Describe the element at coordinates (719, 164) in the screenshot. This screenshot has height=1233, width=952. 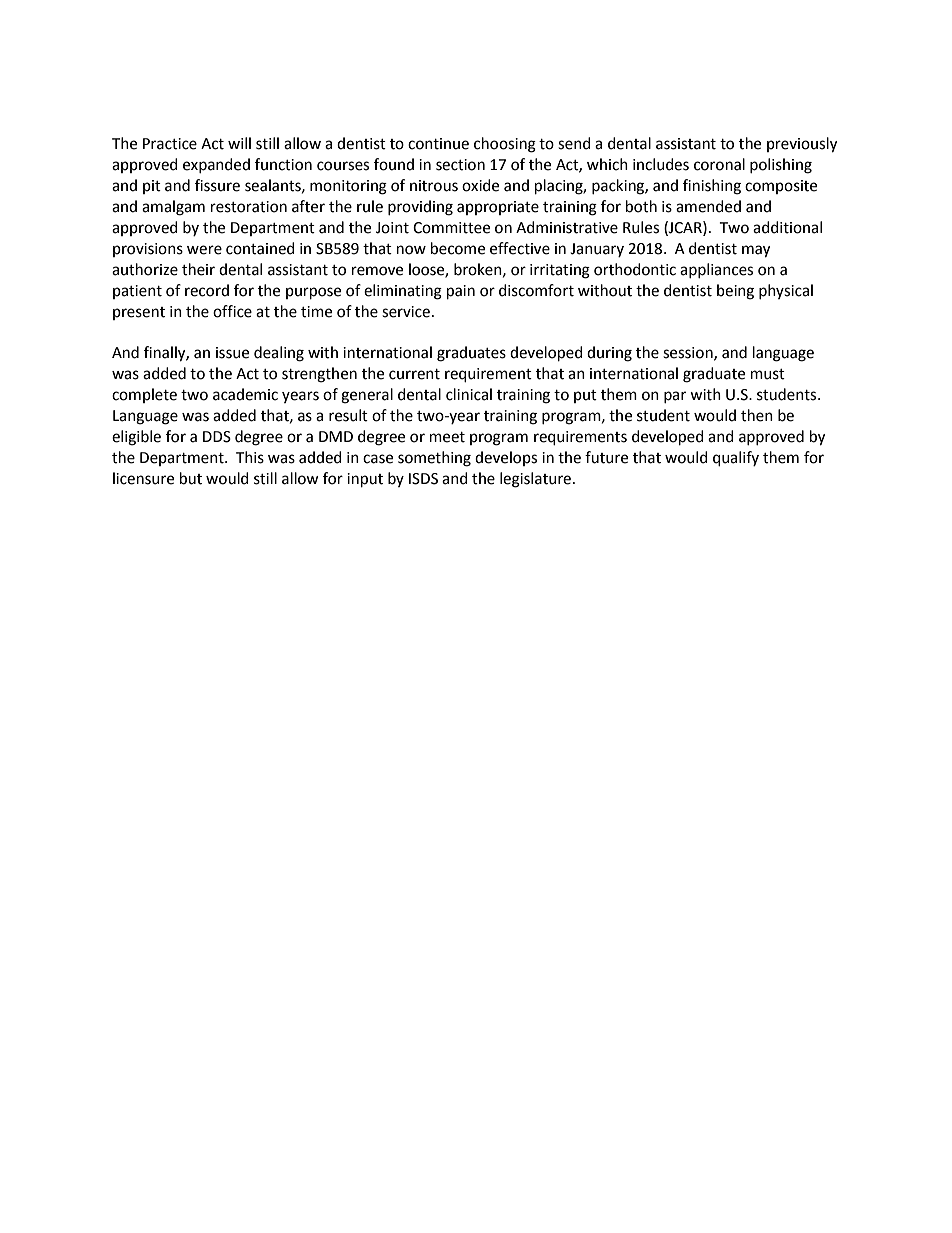
I see `coronal` at that location.
